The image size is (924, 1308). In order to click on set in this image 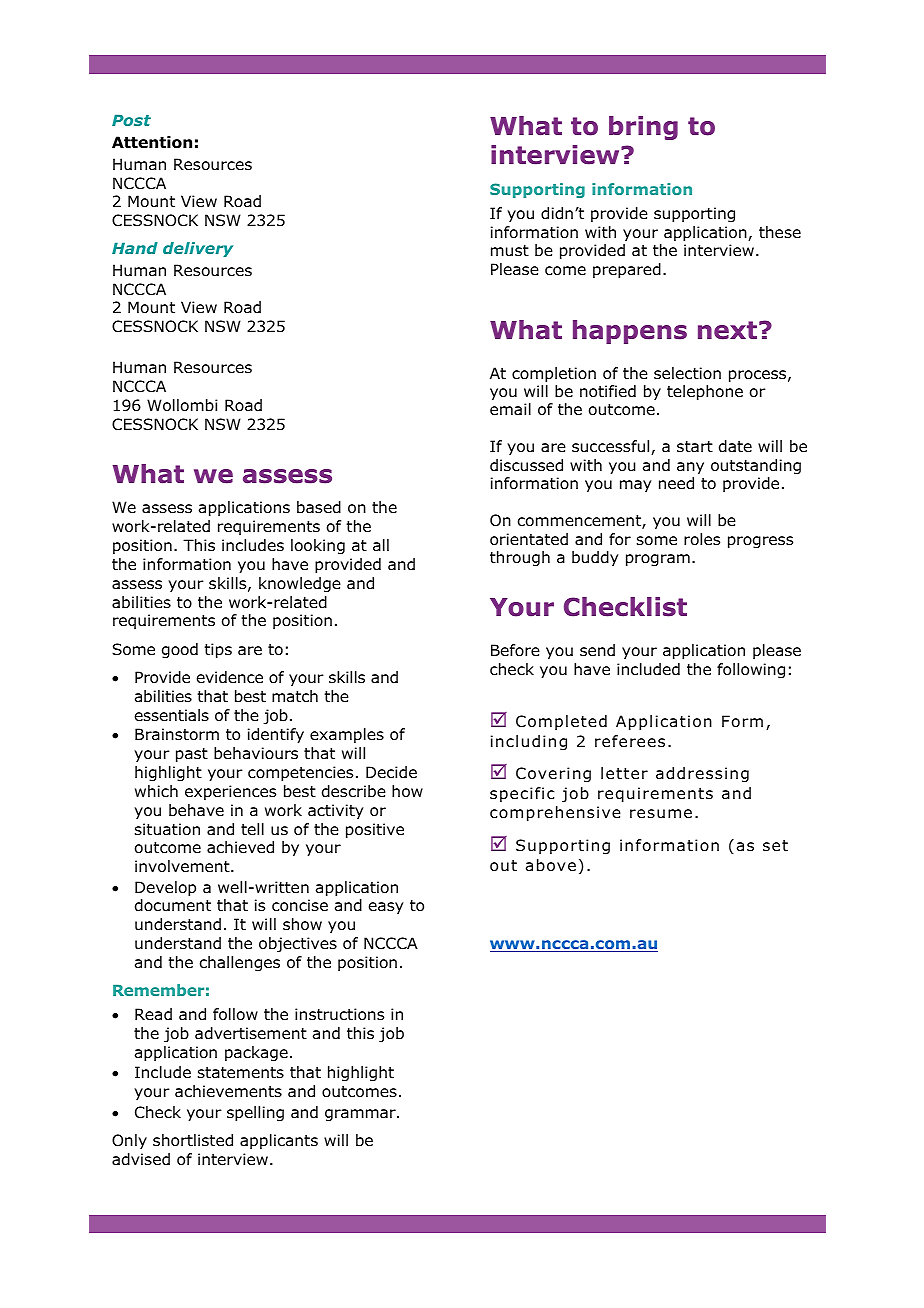, I will do `click(775, 845)`.
